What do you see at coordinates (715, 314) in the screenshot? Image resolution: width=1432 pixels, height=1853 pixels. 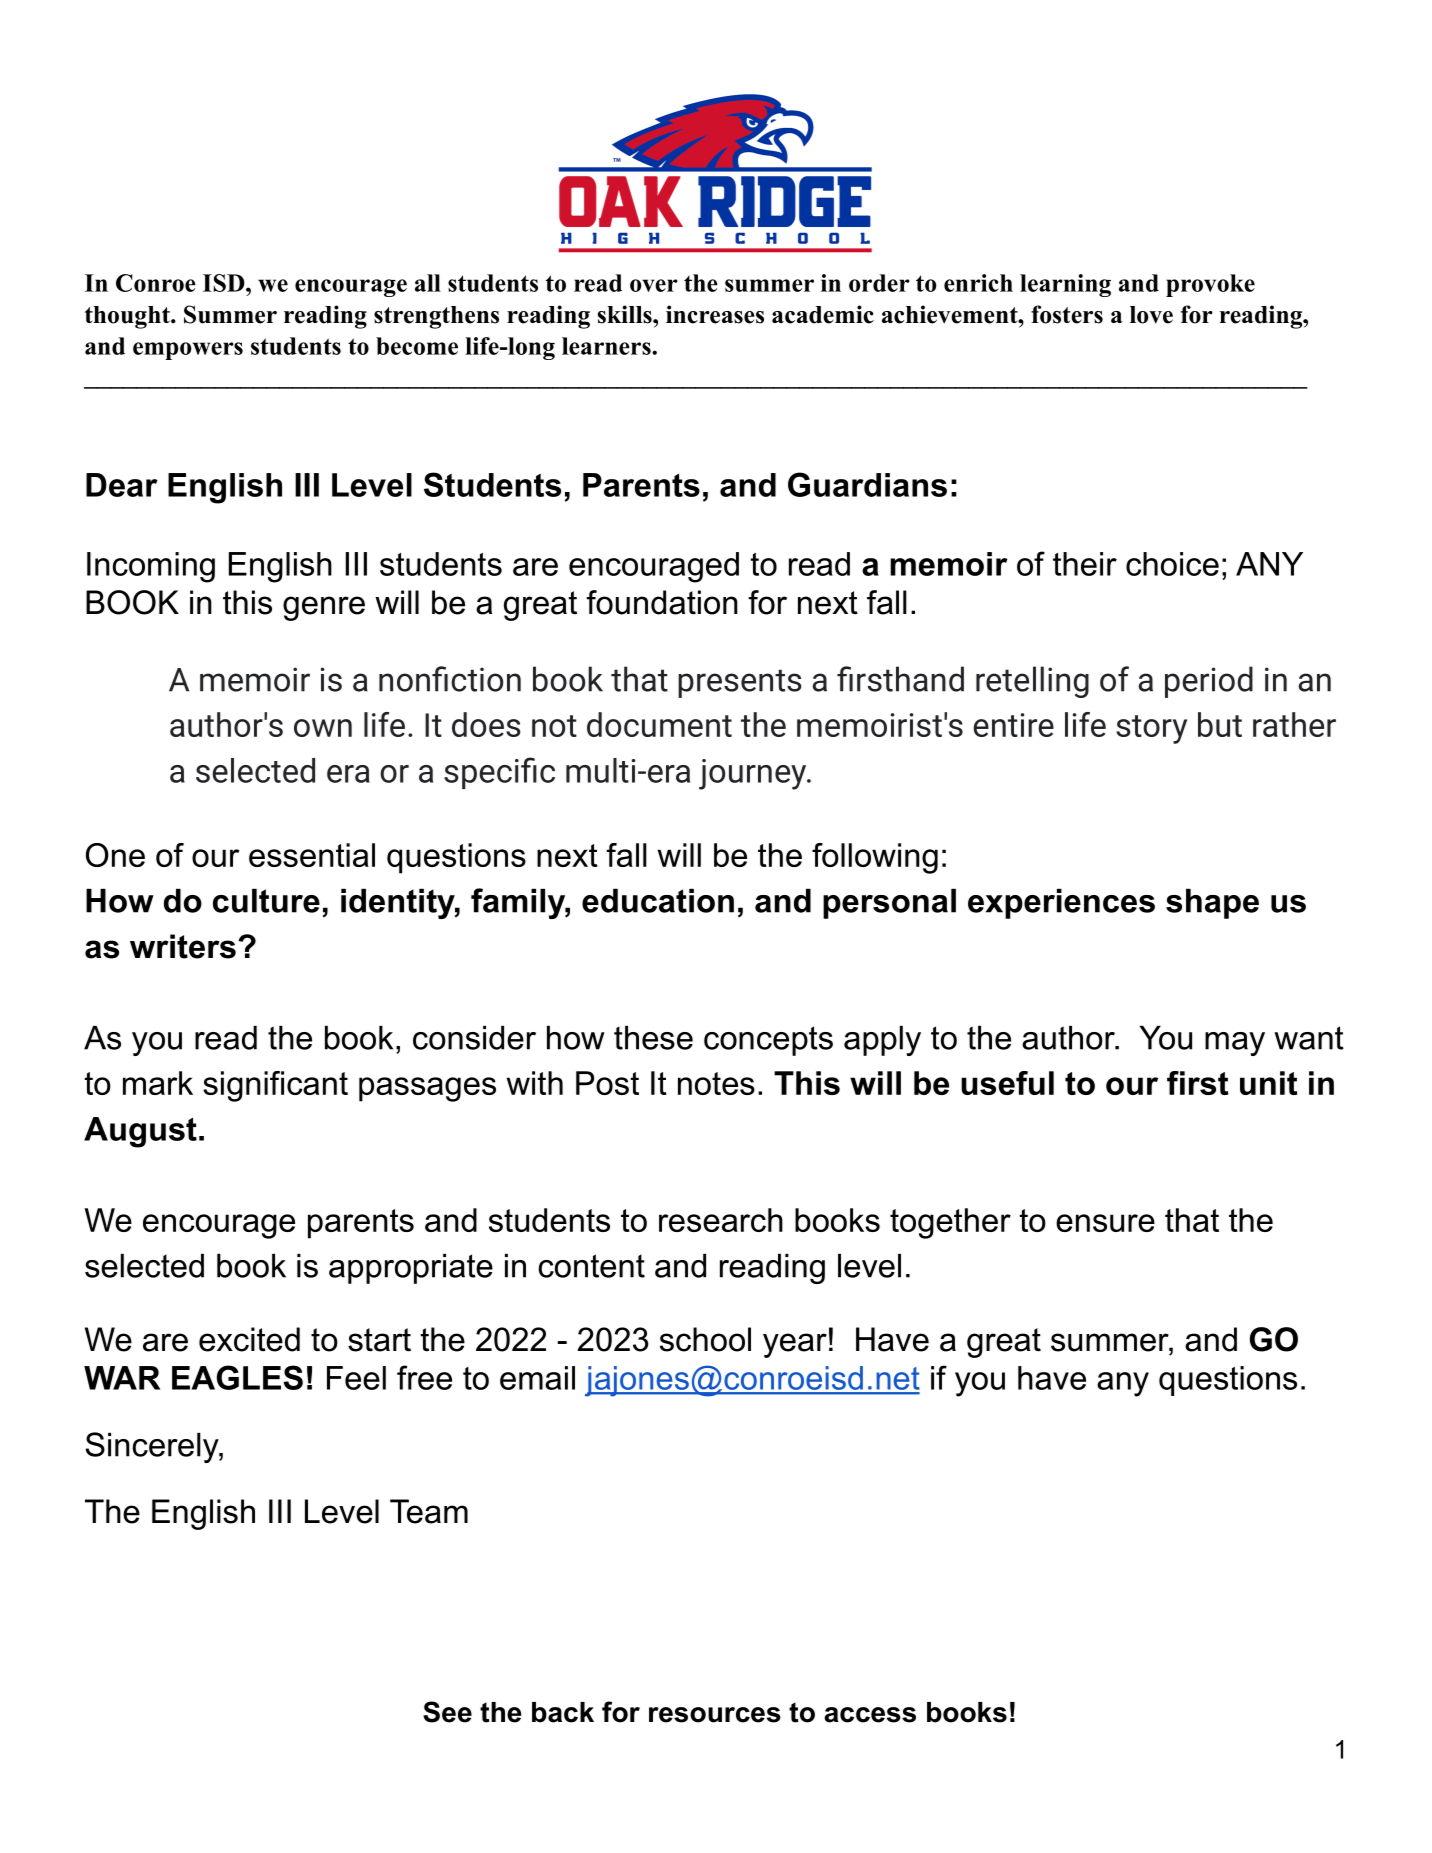 I see `increases` at bounding box center [715, 314].
